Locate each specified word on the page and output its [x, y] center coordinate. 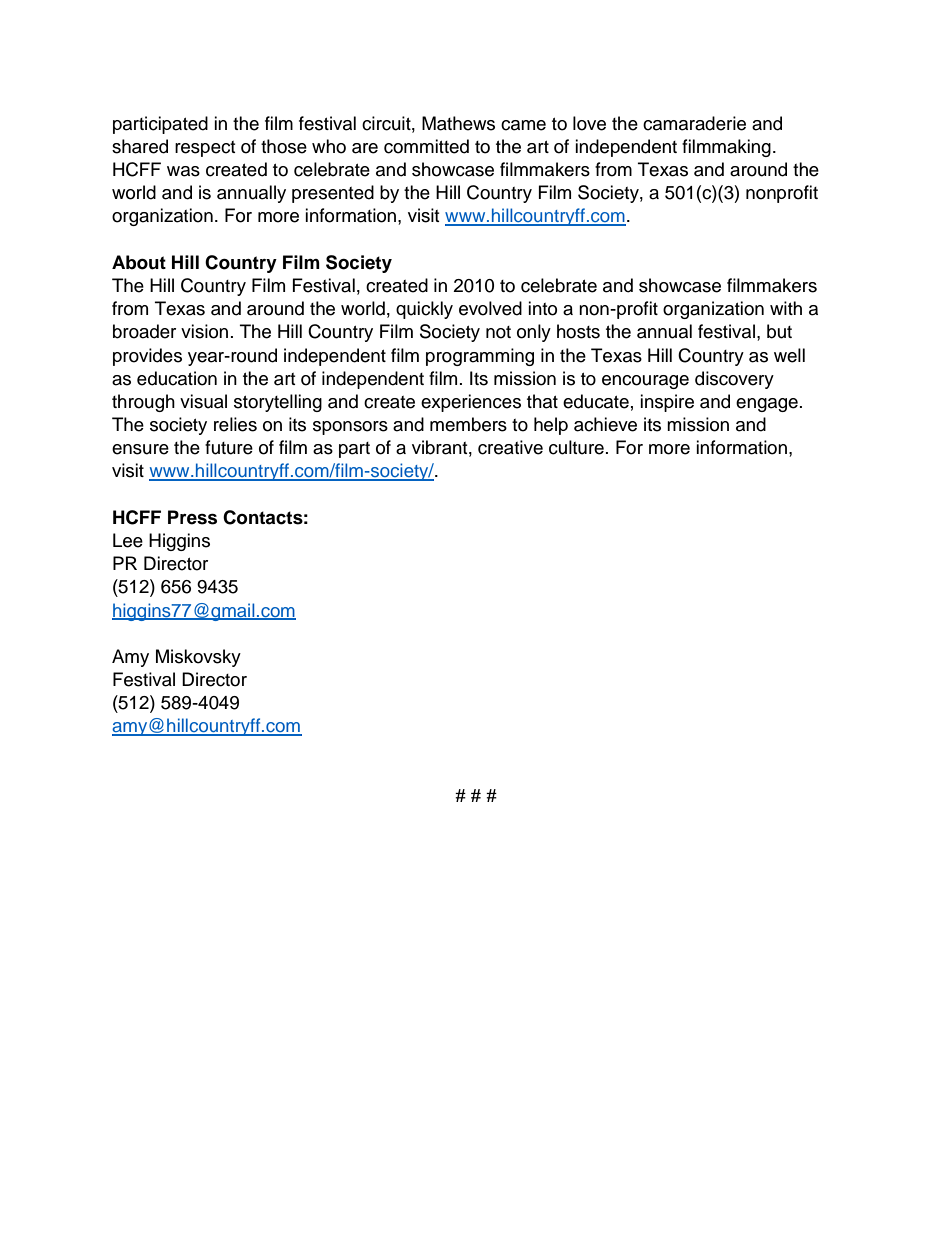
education [177, 378]
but [779, 331]
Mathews [458, 123]
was [183, 171]
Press [192, 517]
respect [205, 149]
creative [510, 447]
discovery [734, 380]
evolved [490, 308]
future [229, 447]
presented [333, 194]
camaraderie [694, 123]
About [139, 262]
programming [480, 357]
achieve [605, 424]
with [786, 308]
